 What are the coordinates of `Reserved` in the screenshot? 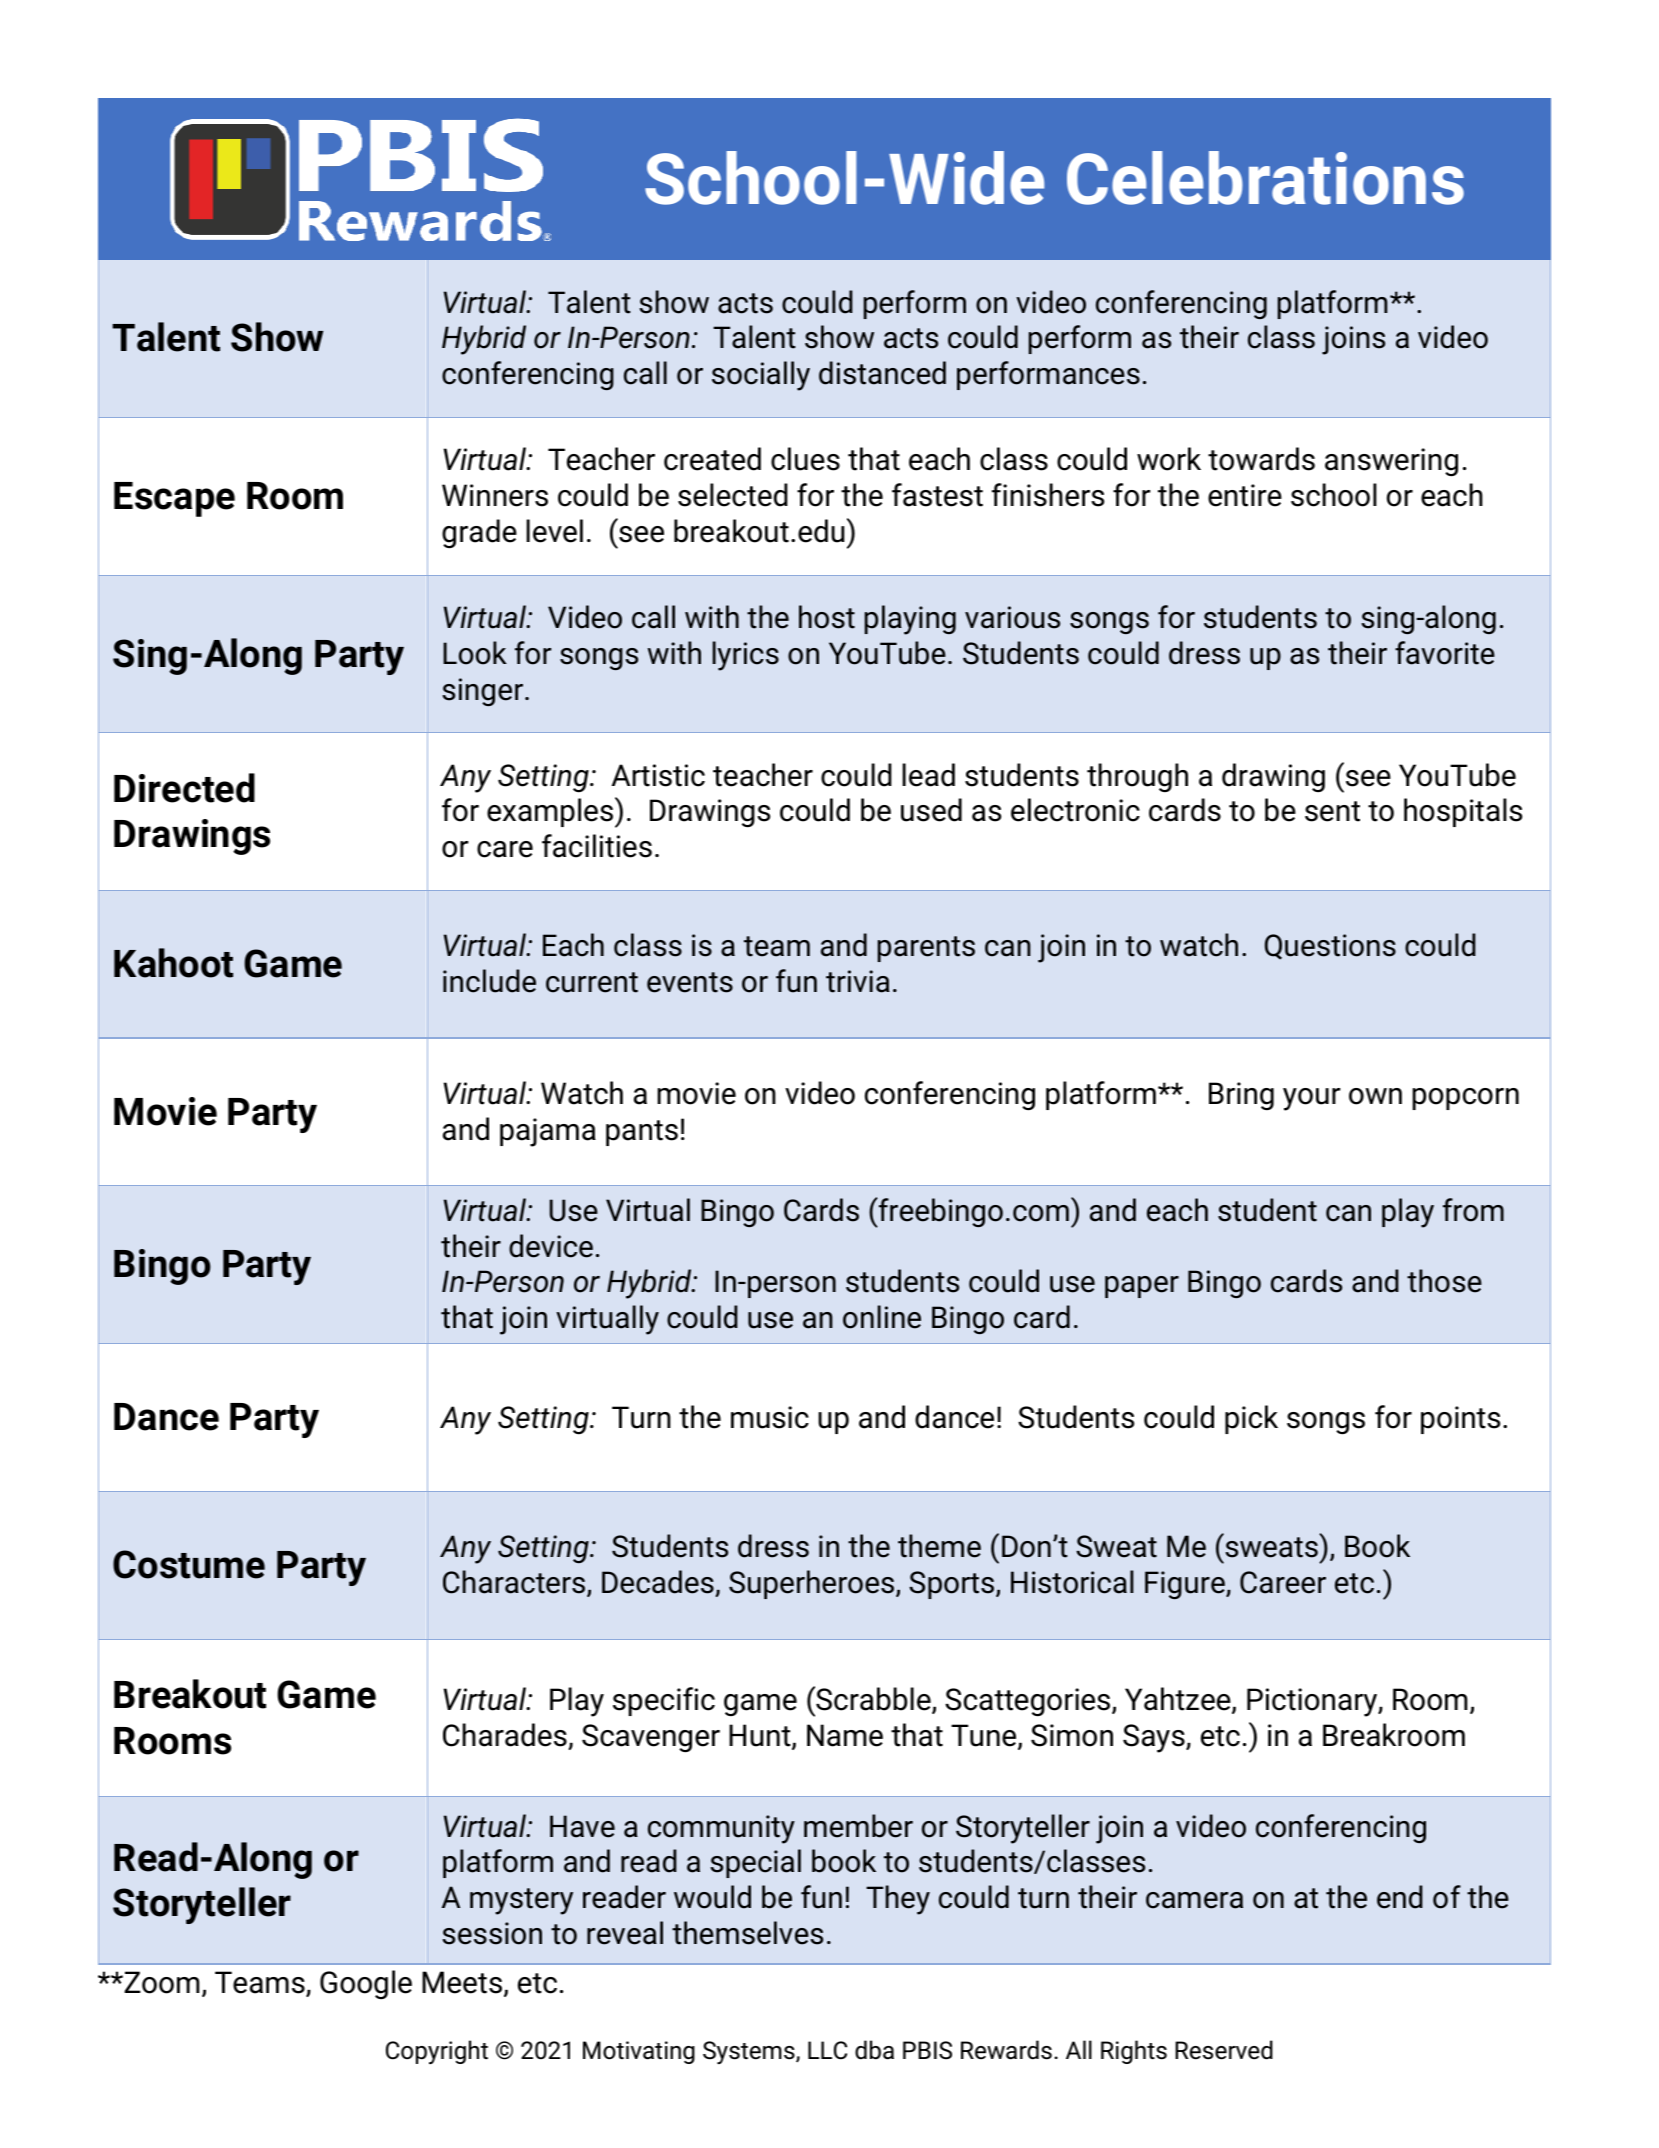 It's located at (1224, 2050).
